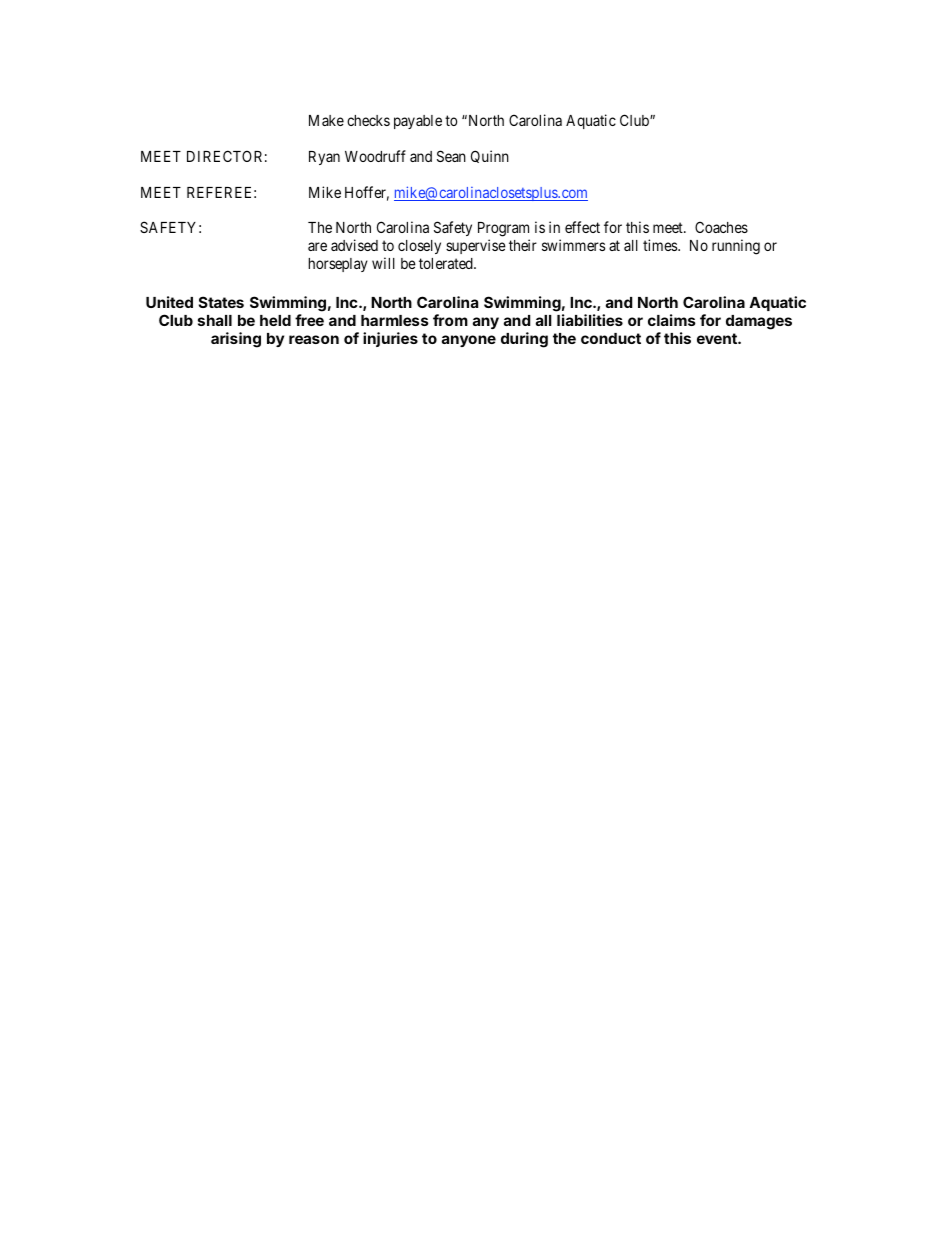  I want to click on running, so click(736, 247).
